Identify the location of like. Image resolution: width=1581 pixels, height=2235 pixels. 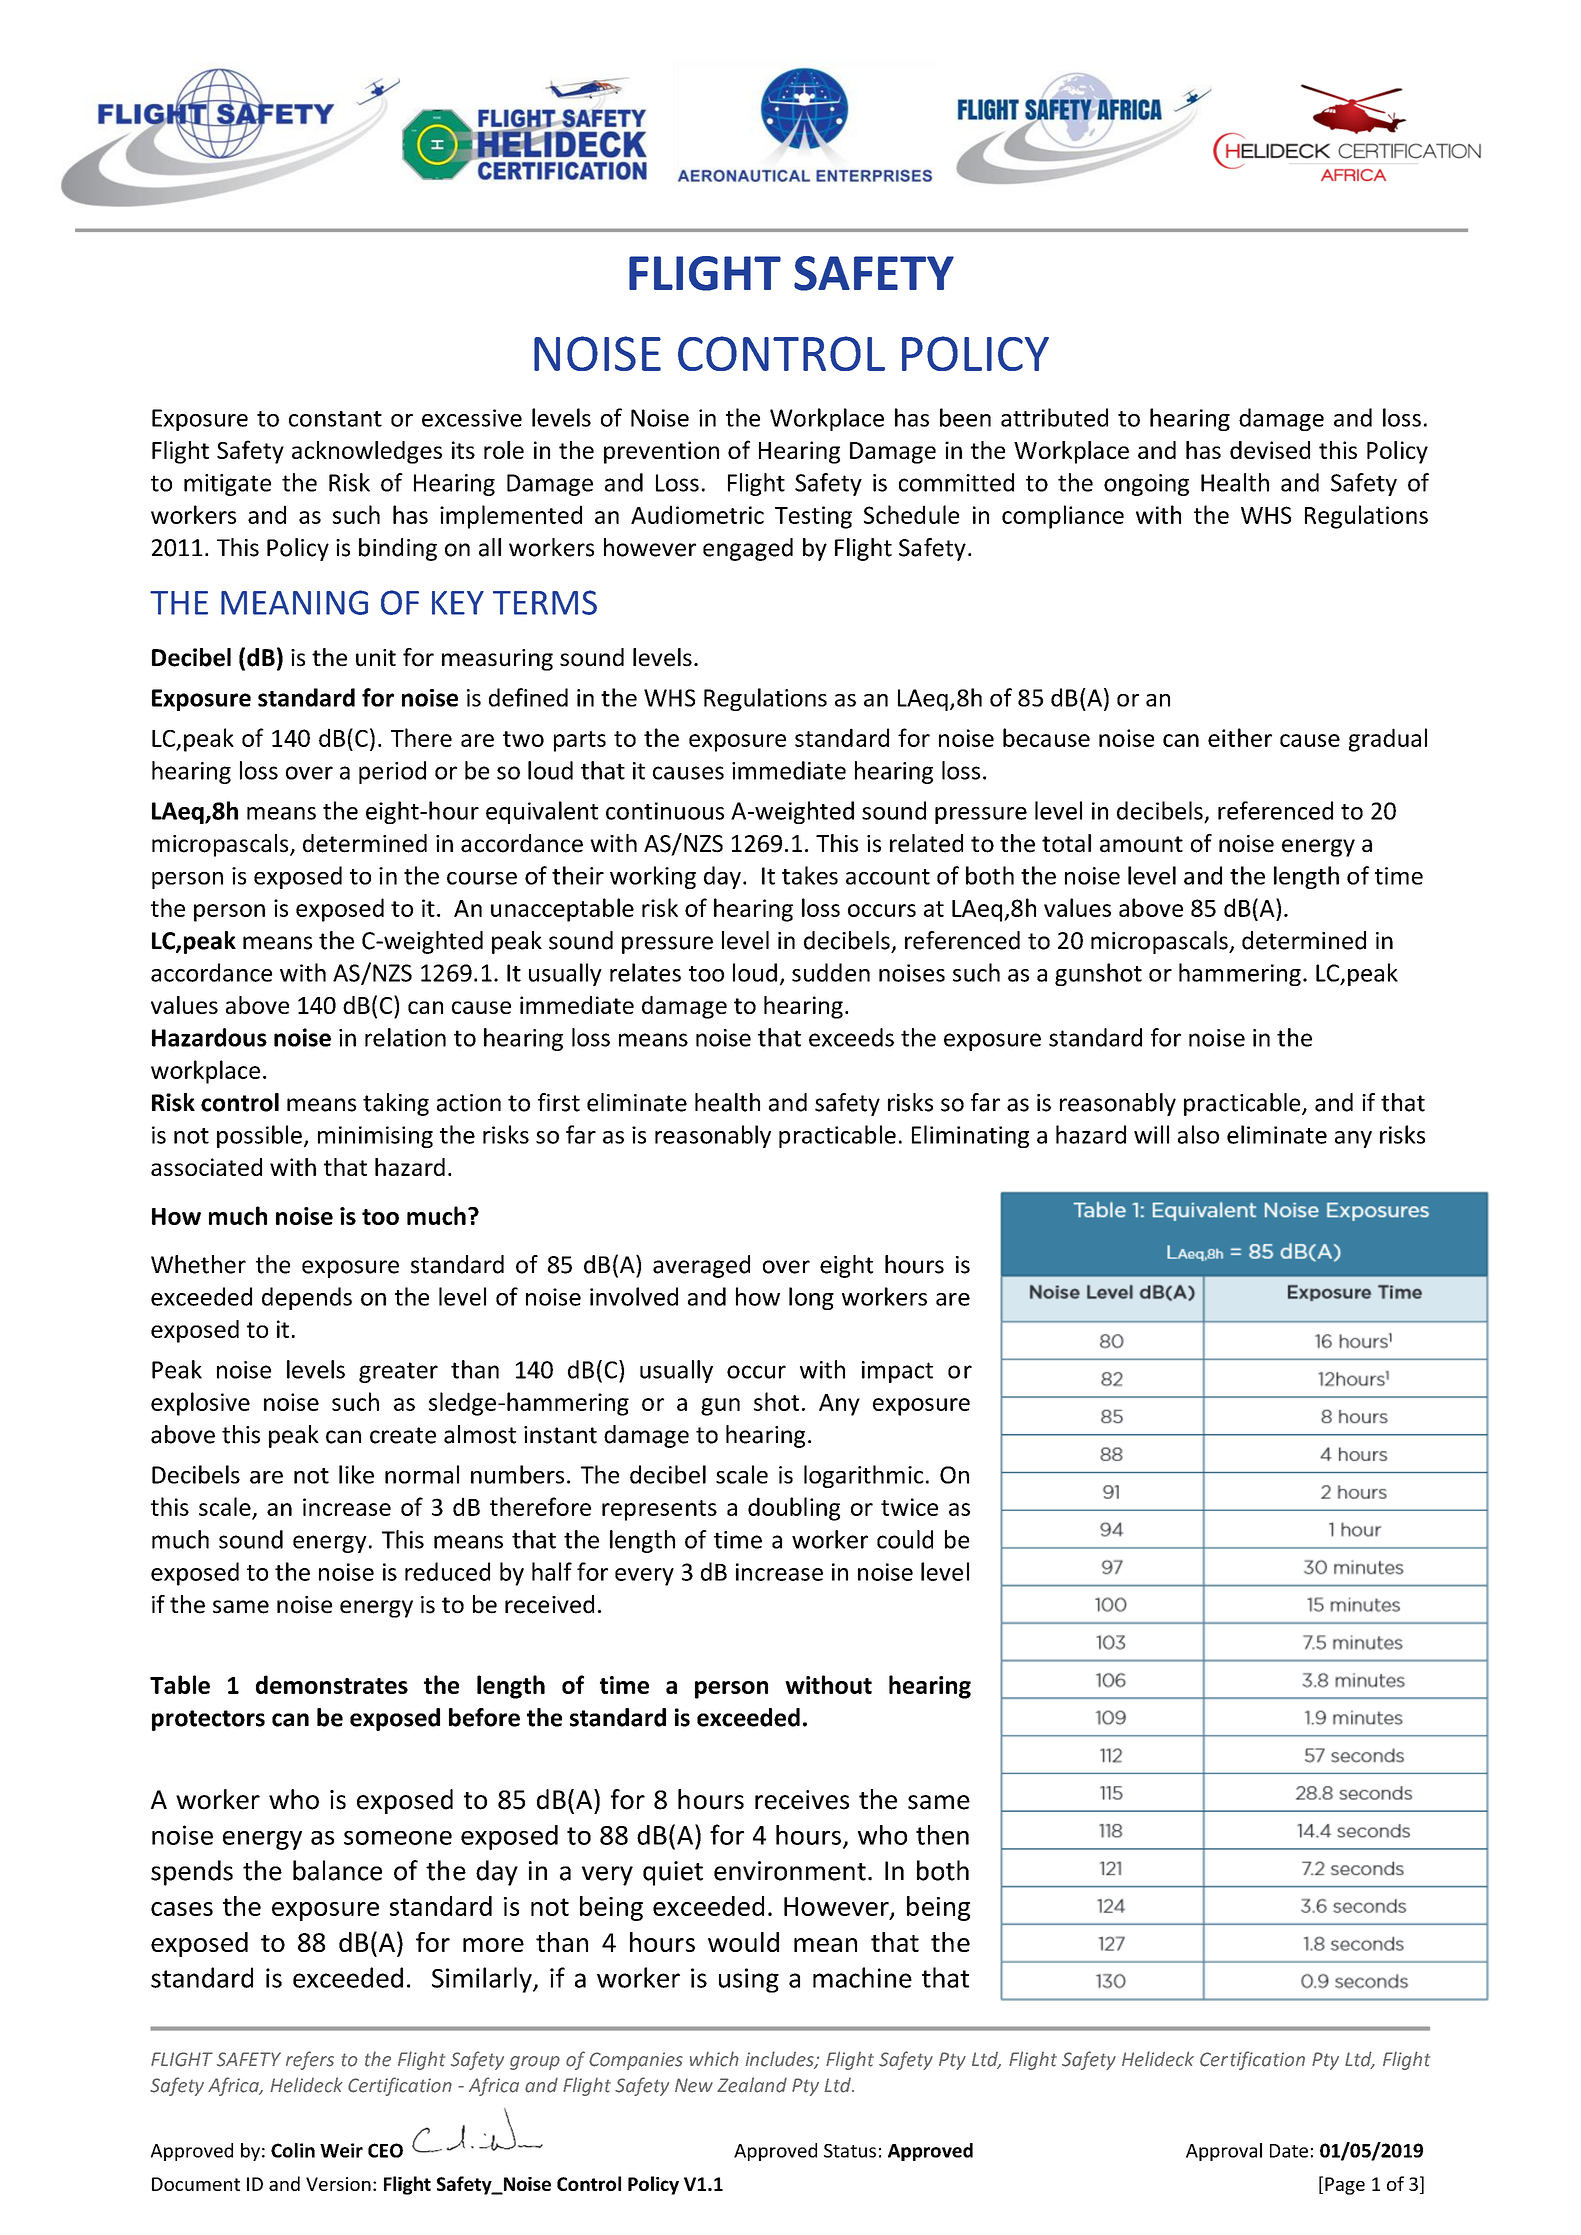
(356, 1474).
